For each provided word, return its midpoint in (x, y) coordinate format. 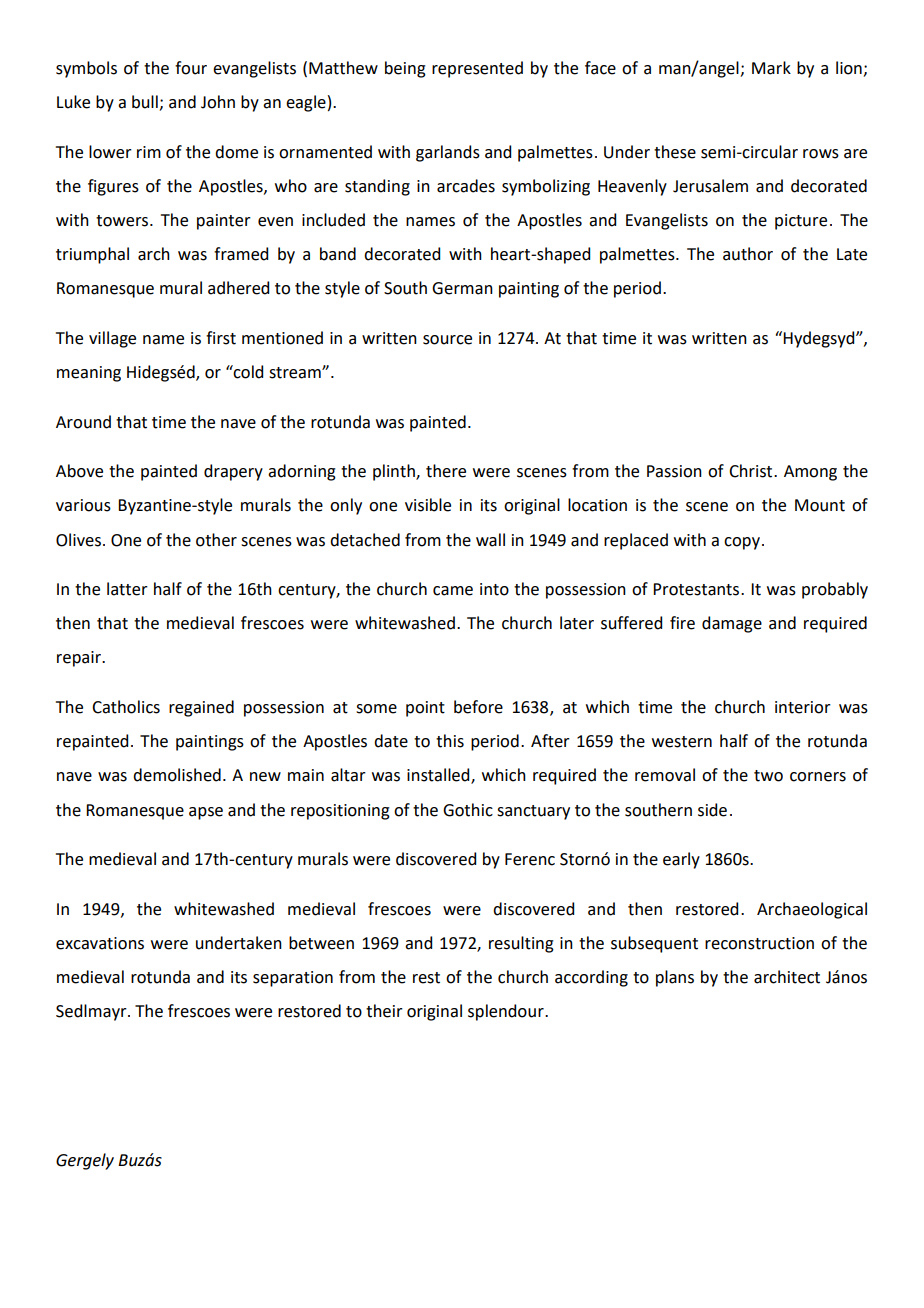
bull (145, 102)
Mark (771, 68)
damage (732, 624)
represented (477, 69)
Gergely (85, 1161)
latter (127, 589)
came (453, 591)
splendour (507, 1012)
